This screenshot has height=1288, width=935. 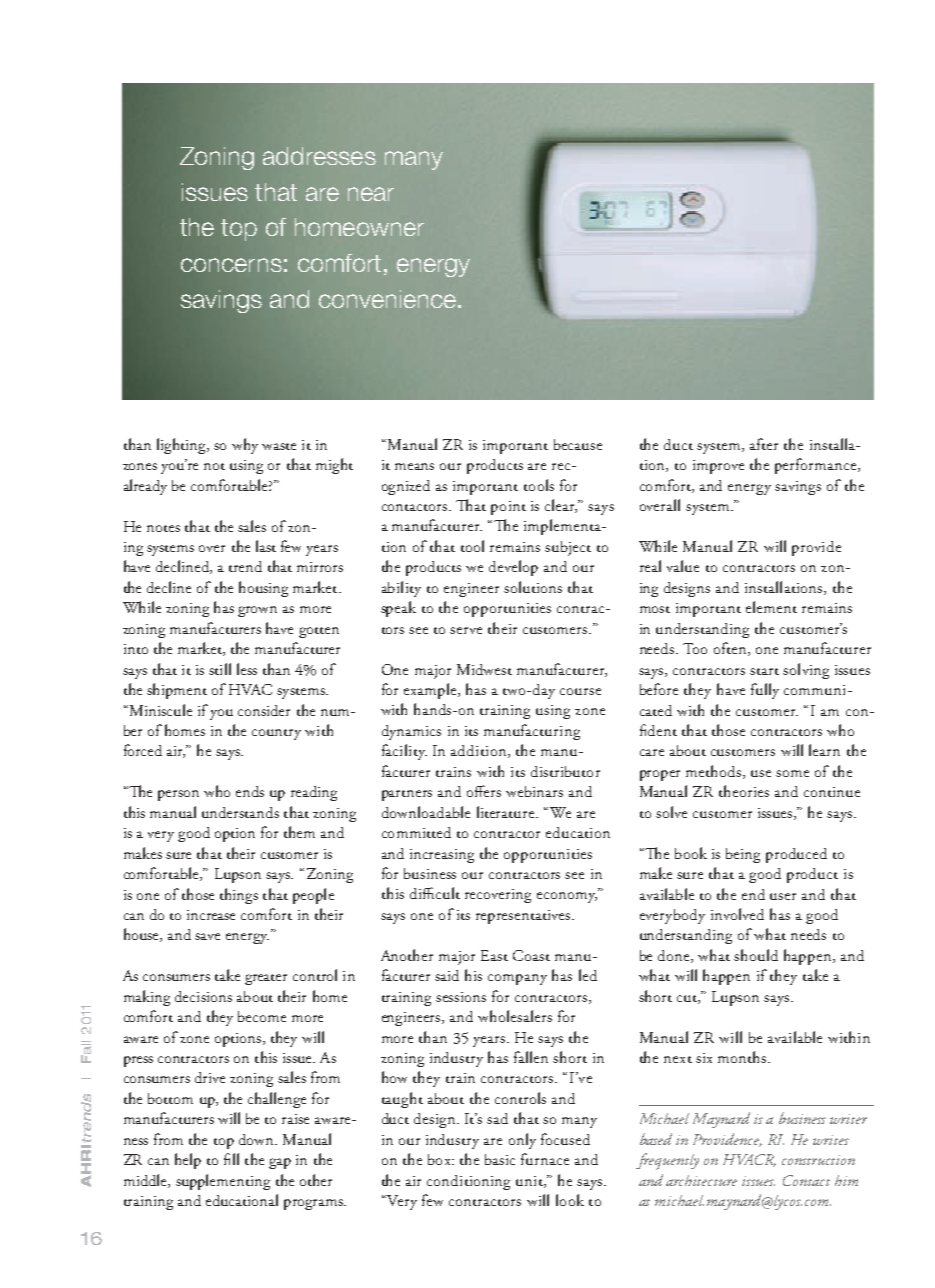 What do you see at coordinates (231, 265) in the screenshot?
I see `concerns` at bounding box center [231, 265].
